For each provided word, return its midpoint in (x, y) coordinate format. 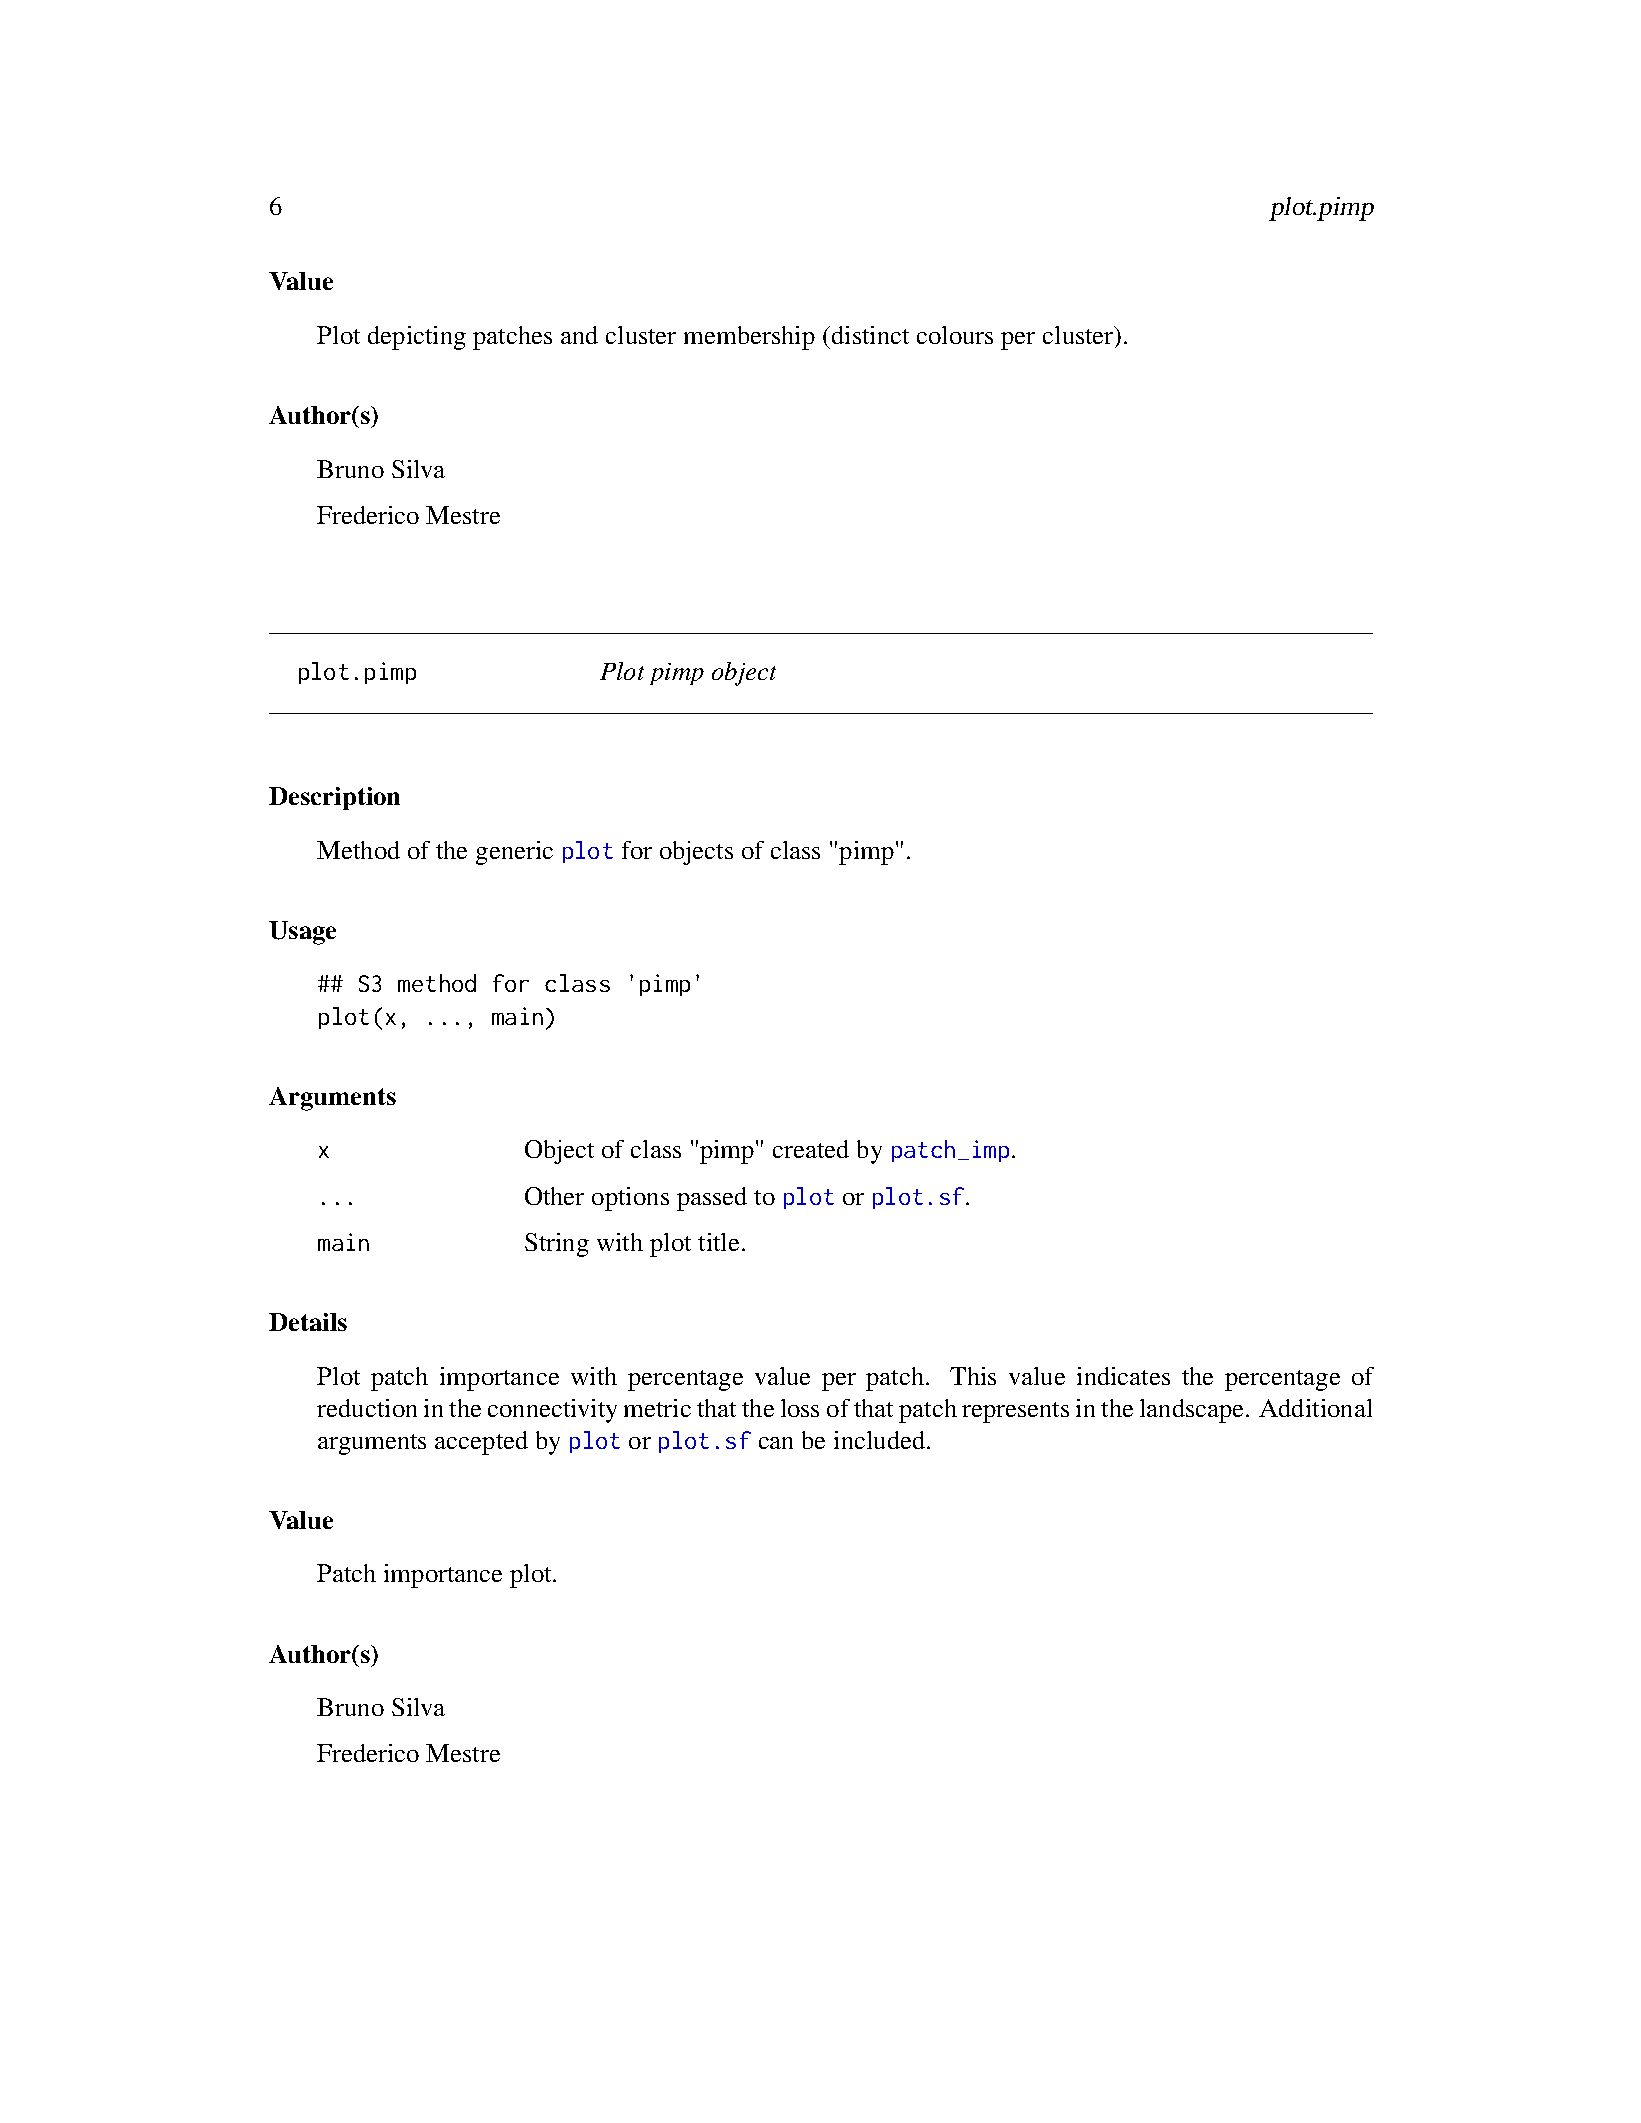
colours (955, 335)
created (811, 1149)
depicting (417, 338)
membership (749, 338)
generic (514, 853)
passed (712, 1199)
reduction (367, 1408)
